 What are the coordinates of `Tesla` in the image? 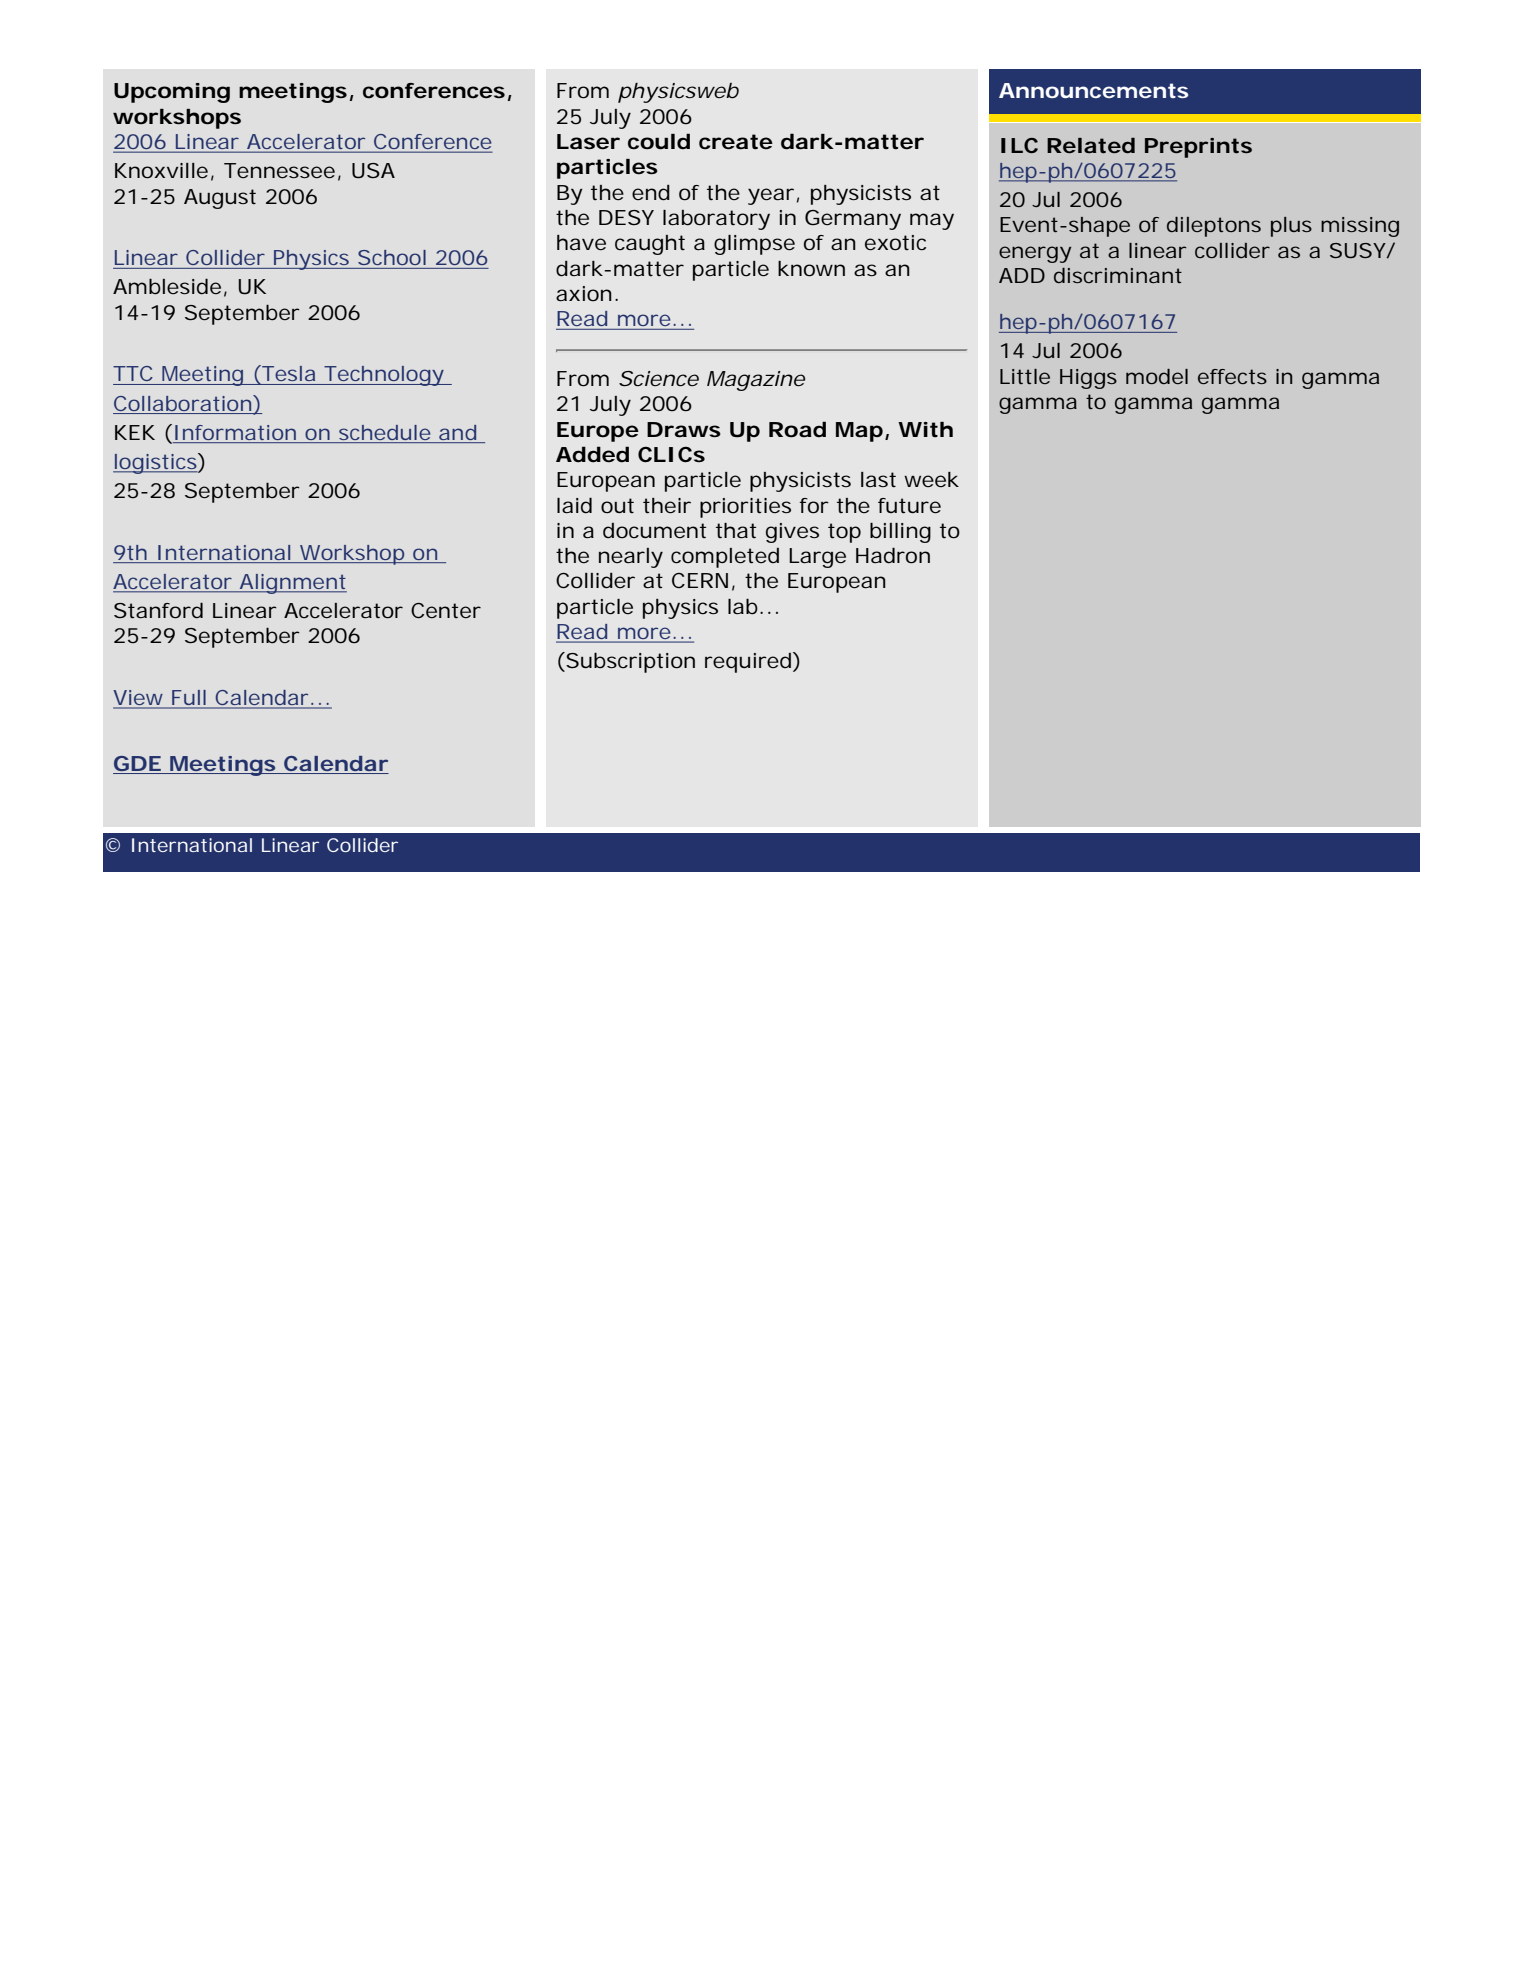 It's located at (287, 374).
